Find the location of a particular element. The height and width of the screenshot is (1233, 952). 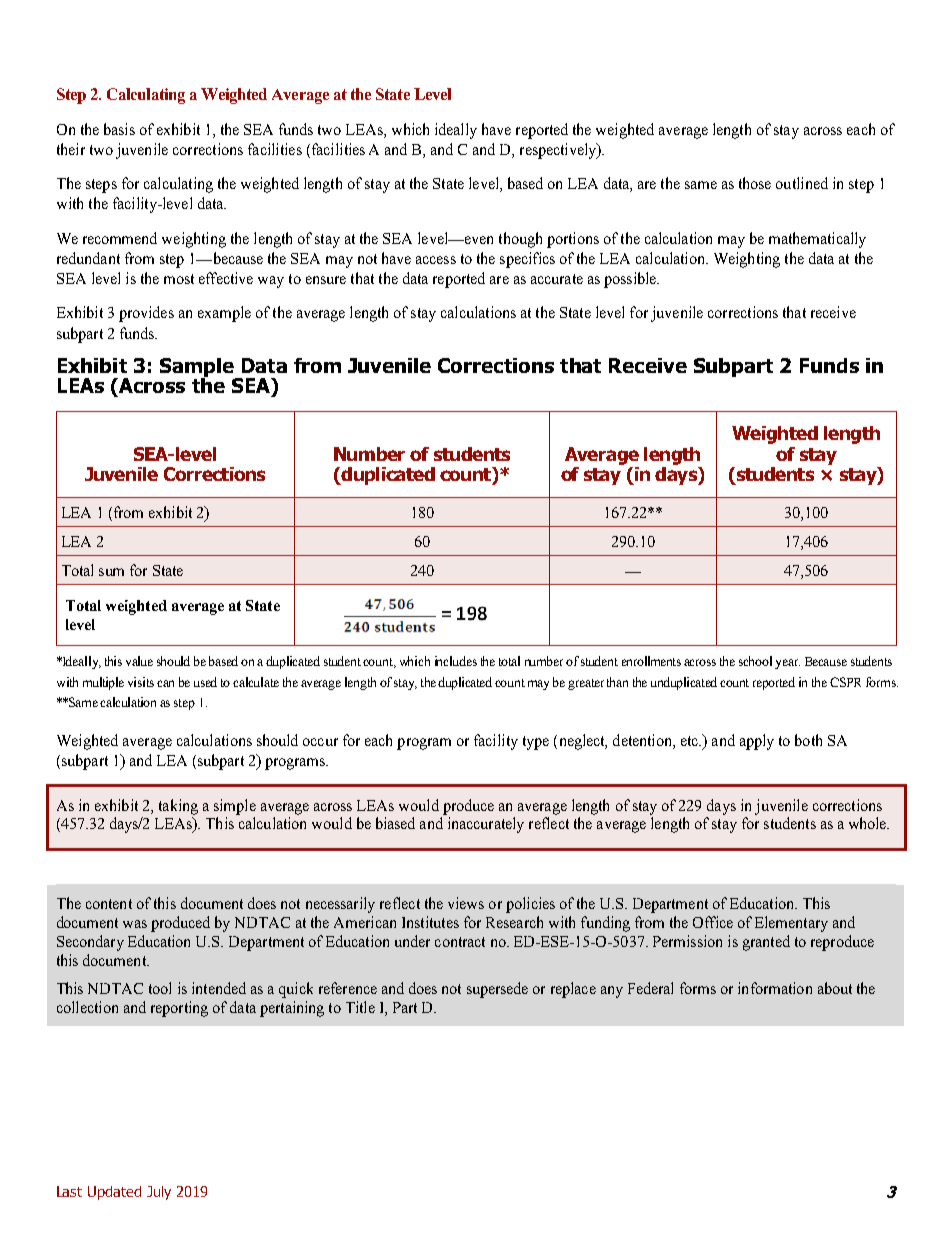

year is located at coordinates (787, 664).
